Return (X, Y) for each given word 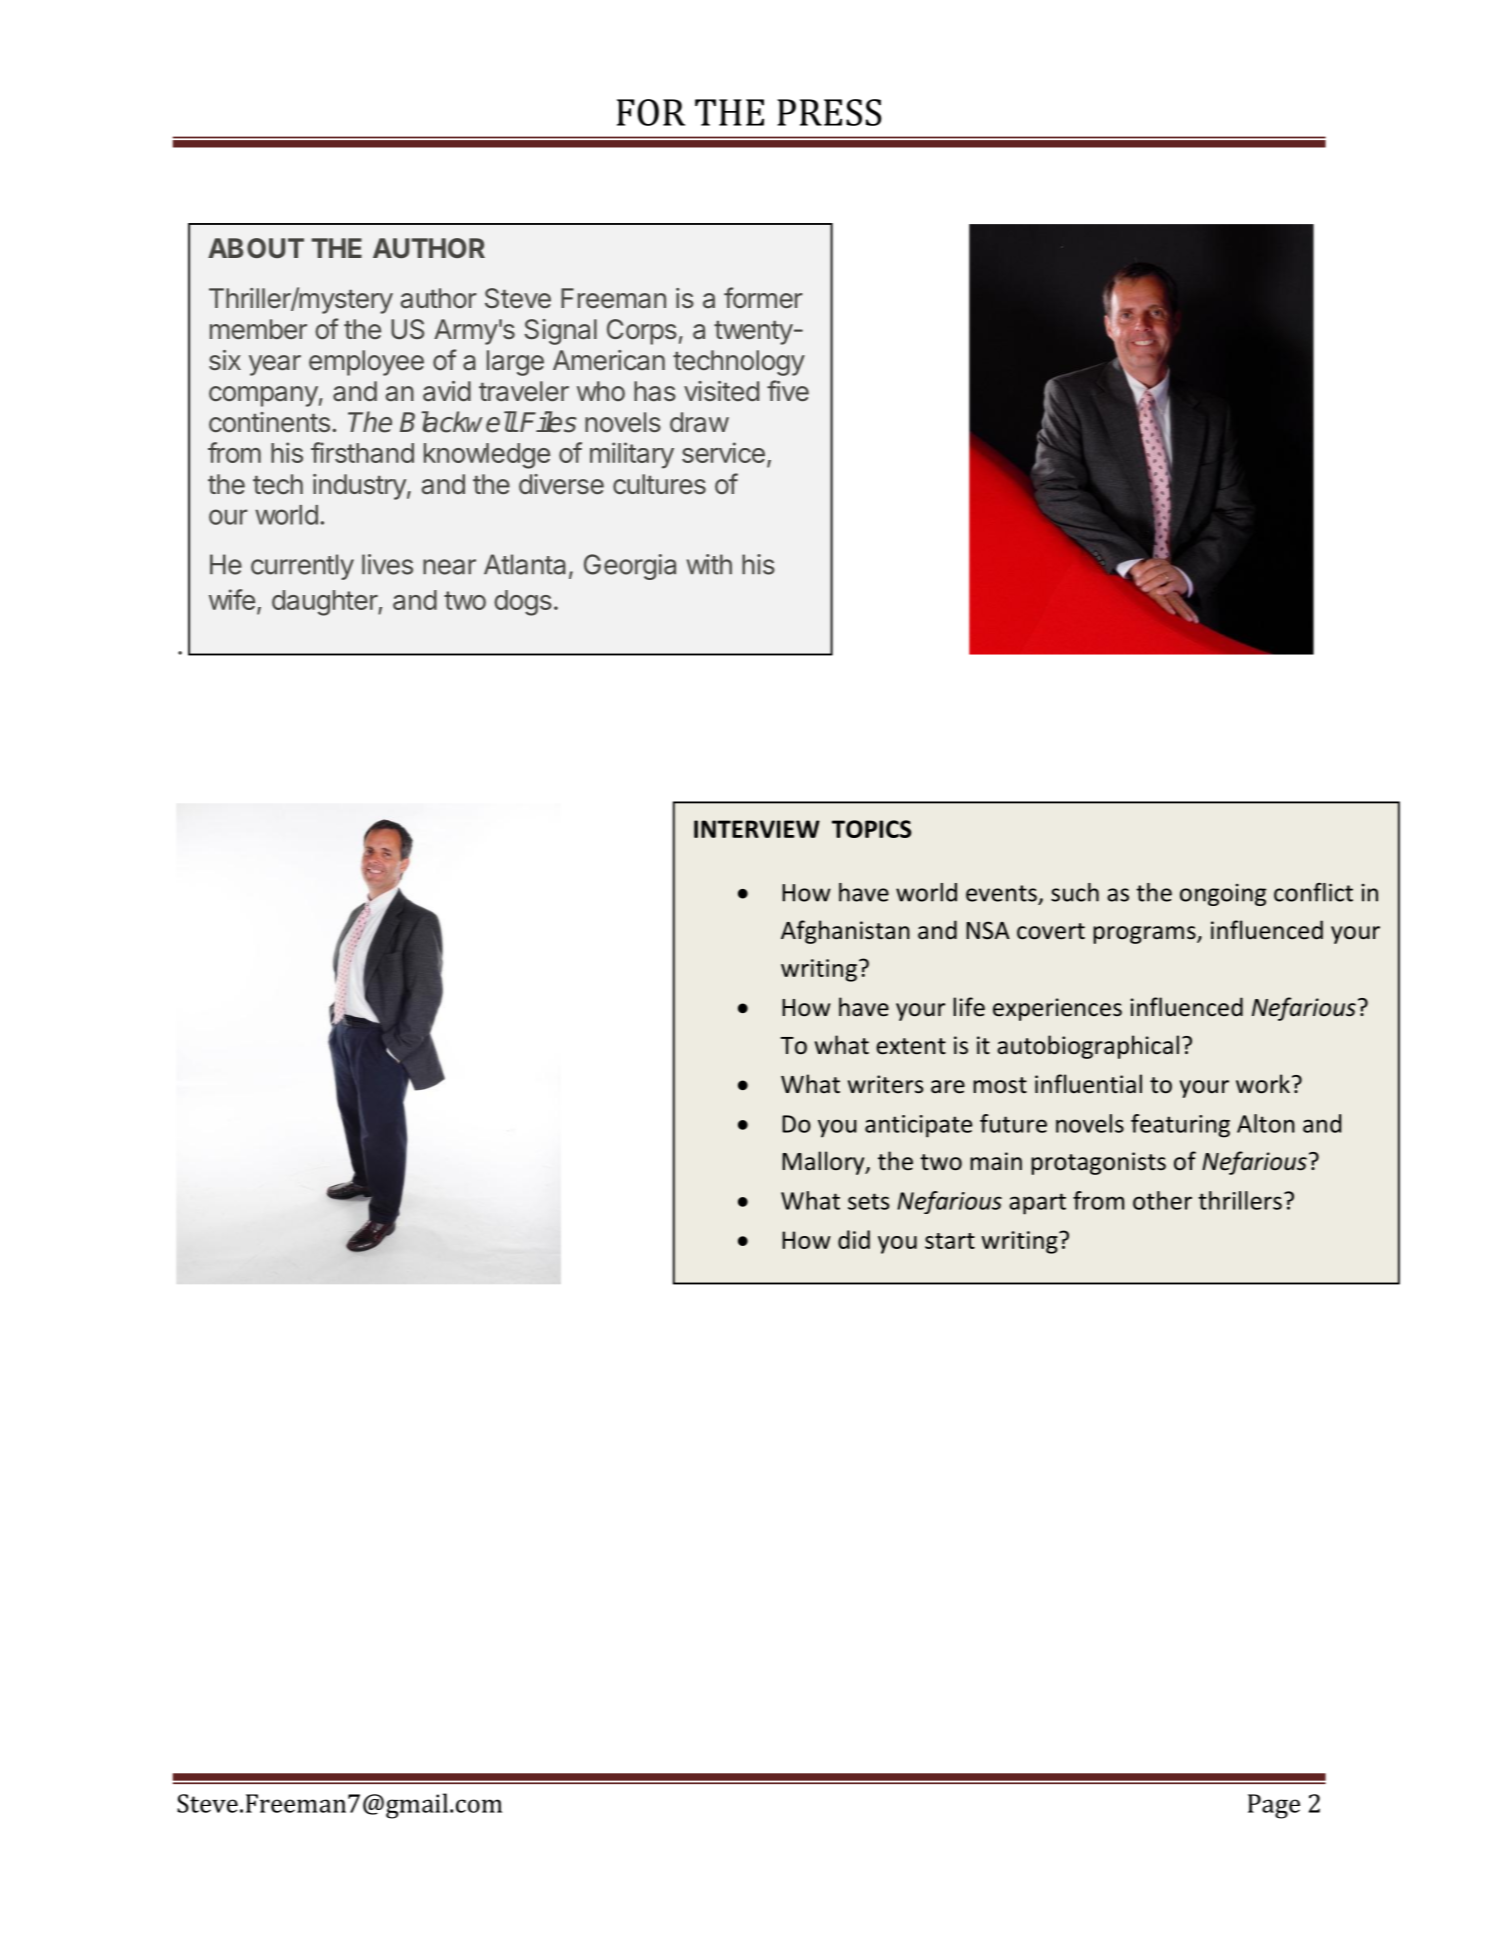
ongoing (1223, 894)
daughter (325, 603)
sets (868, 1201)
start (950, 1241)
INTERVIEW (757, 829)
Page (1274, 1806)
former (763, 298)
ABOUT (256, 248)
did (854, 1239)
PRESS (829, 112)
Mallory (824, 1163)
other (1162, 1200)
